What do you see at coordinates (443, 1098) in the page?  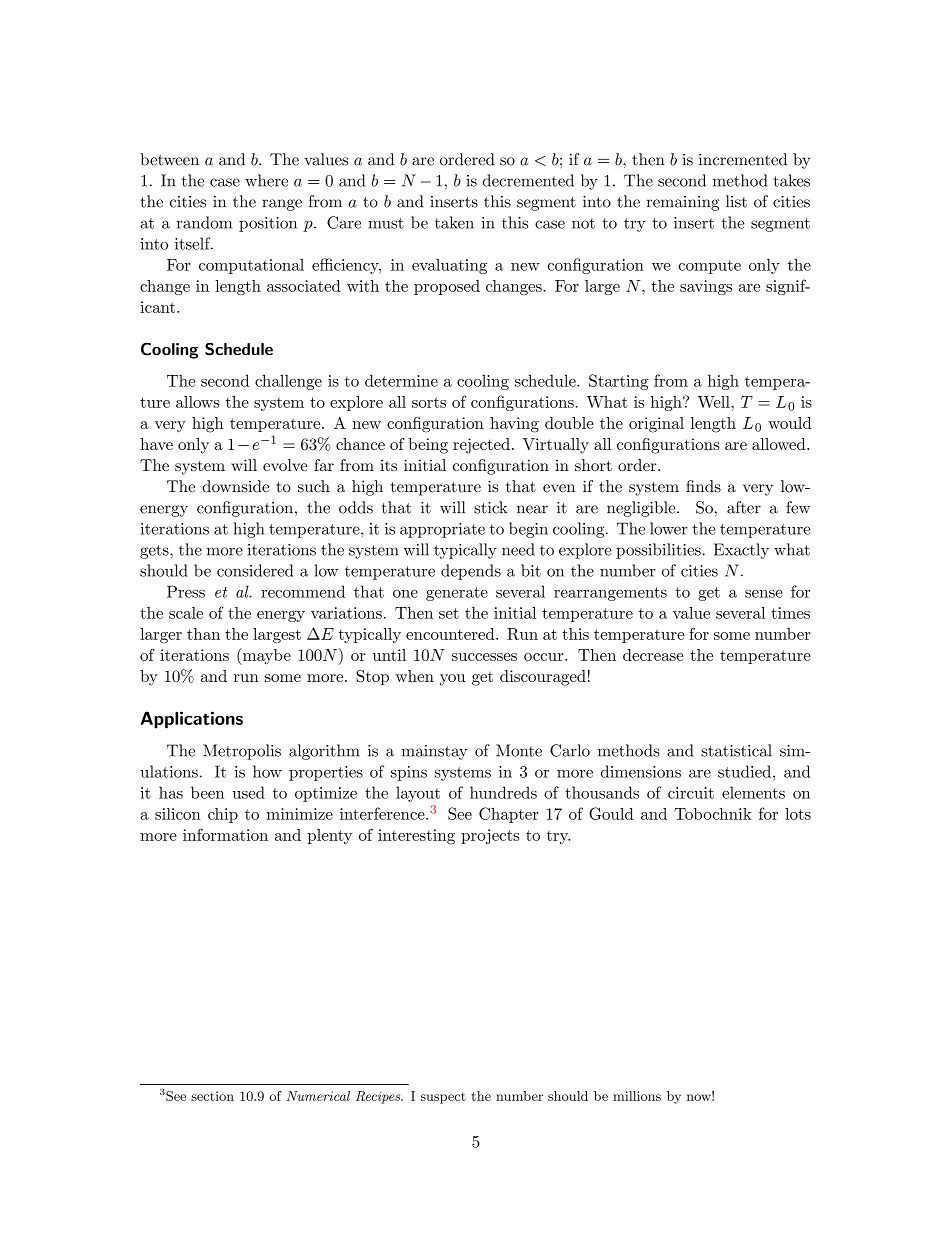 I see `suspect` at bounding box center [443, 1098].
